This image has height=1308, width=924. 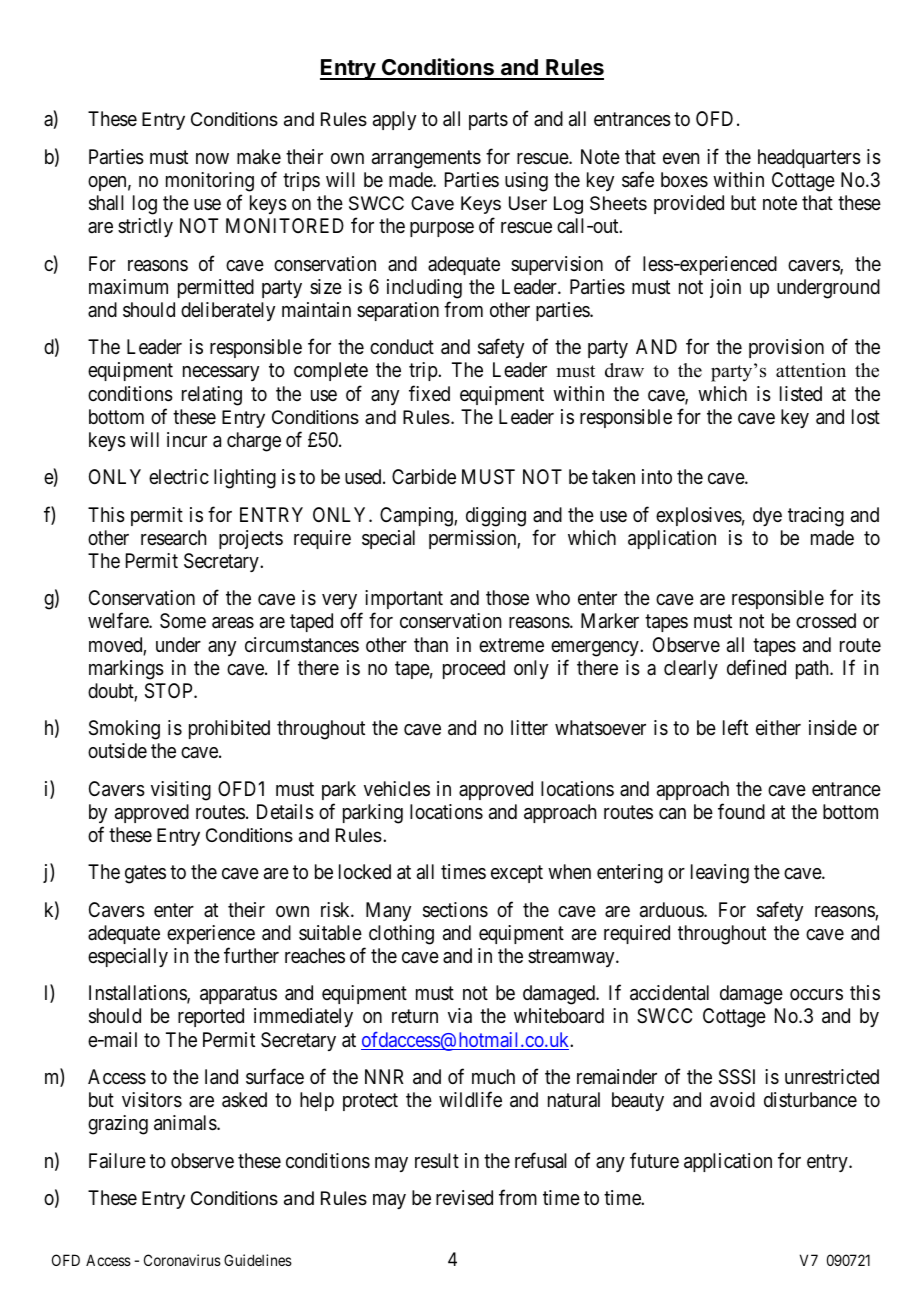 What do you see at coordinates (496, 517) in the image?
I see `digging` at bounding box center [496, 517].
